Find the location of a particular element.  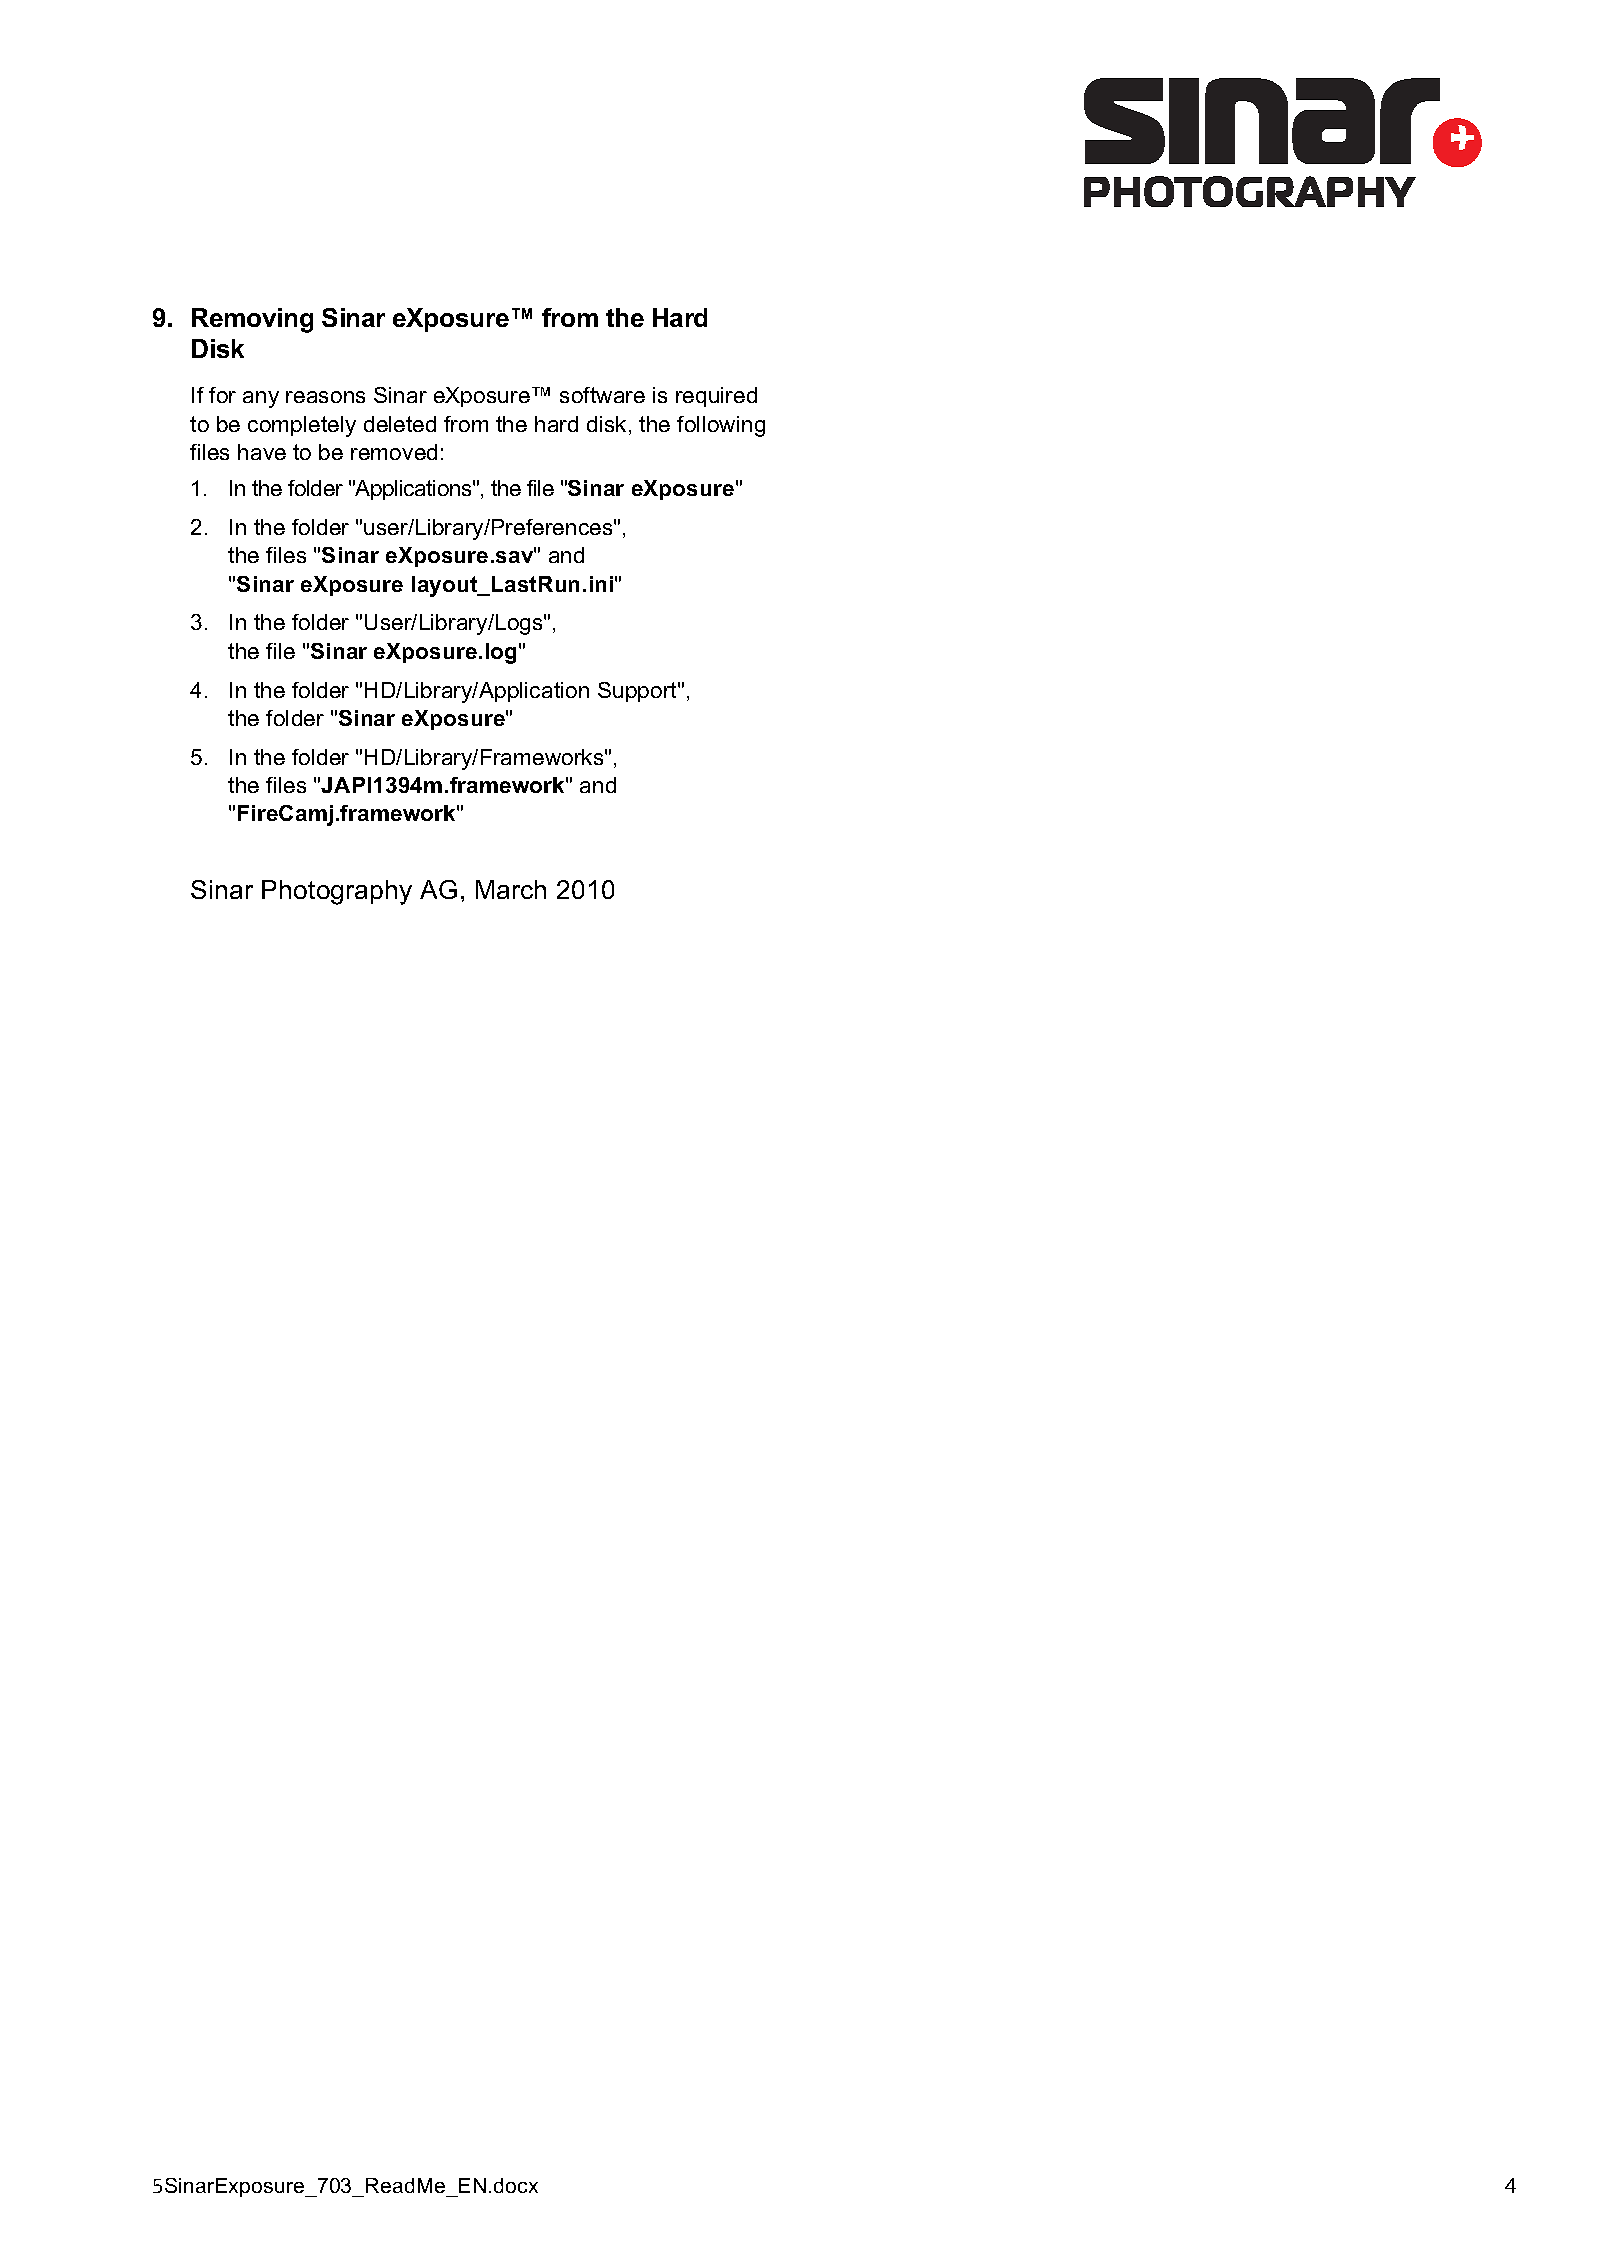

following is located at coordinates (721, 426).
